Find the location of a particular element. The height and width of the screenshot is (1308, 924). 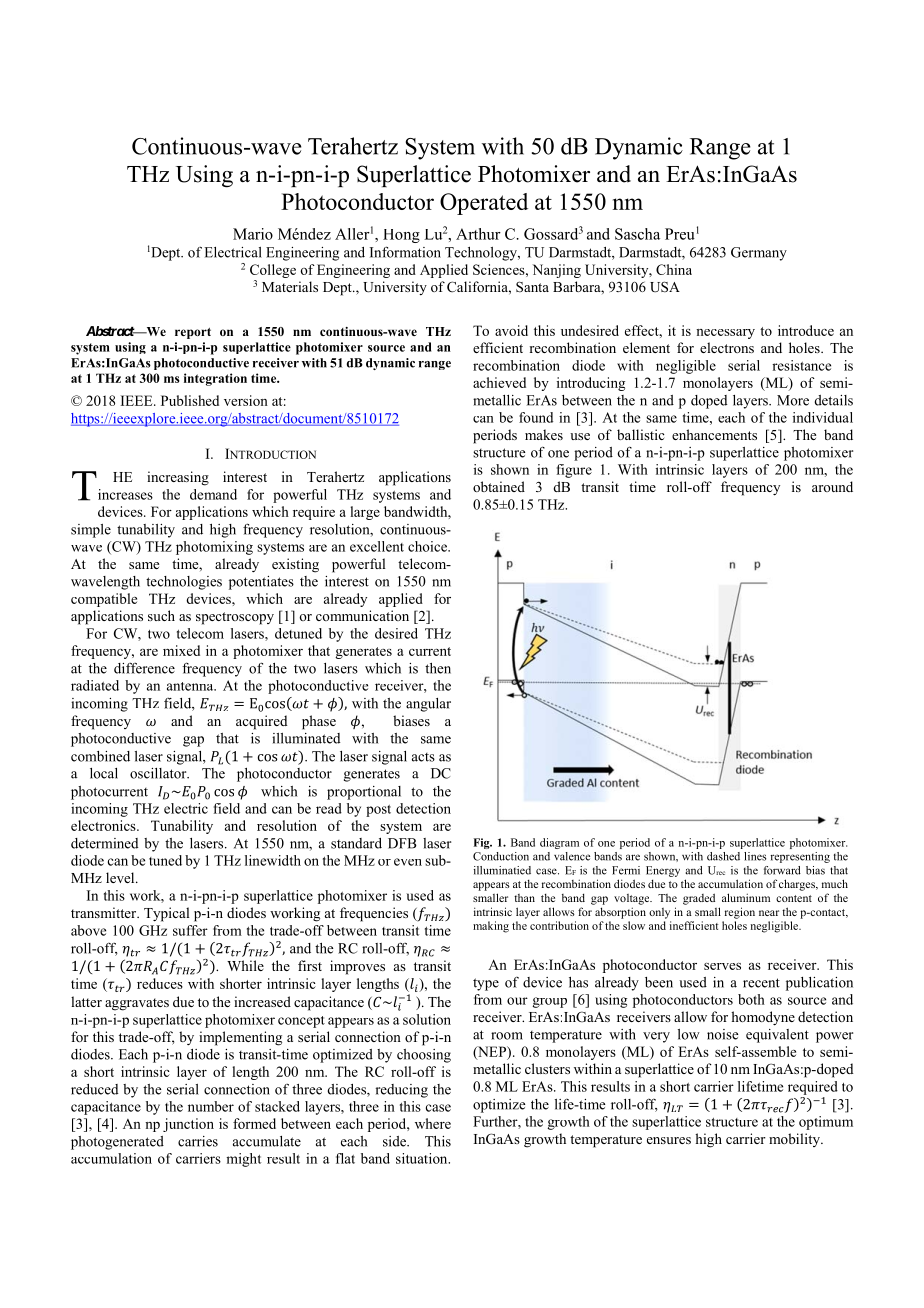

then is located at coordinates (438, 668).
